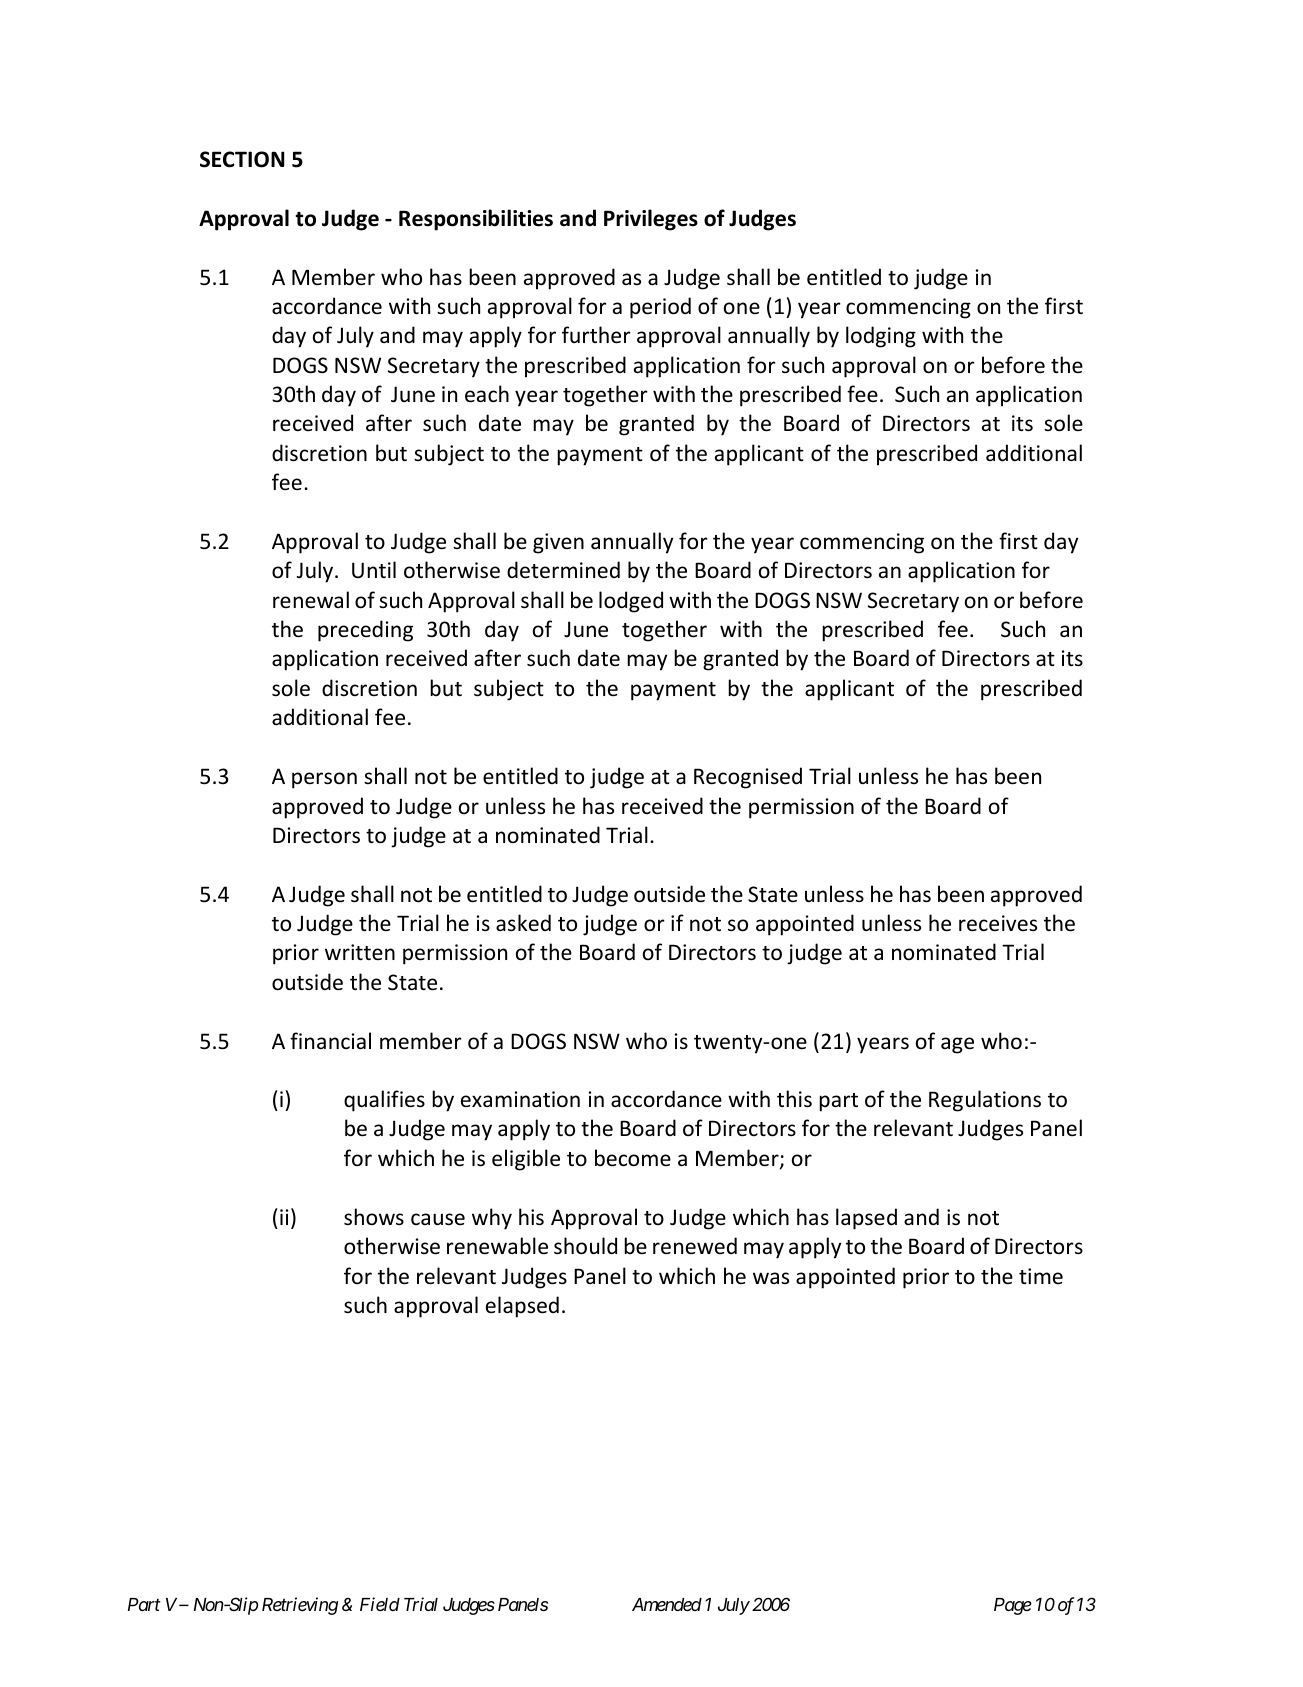  Describe the element at coordinates (374, 570) in the screenshot. I see `Until` at that location.
